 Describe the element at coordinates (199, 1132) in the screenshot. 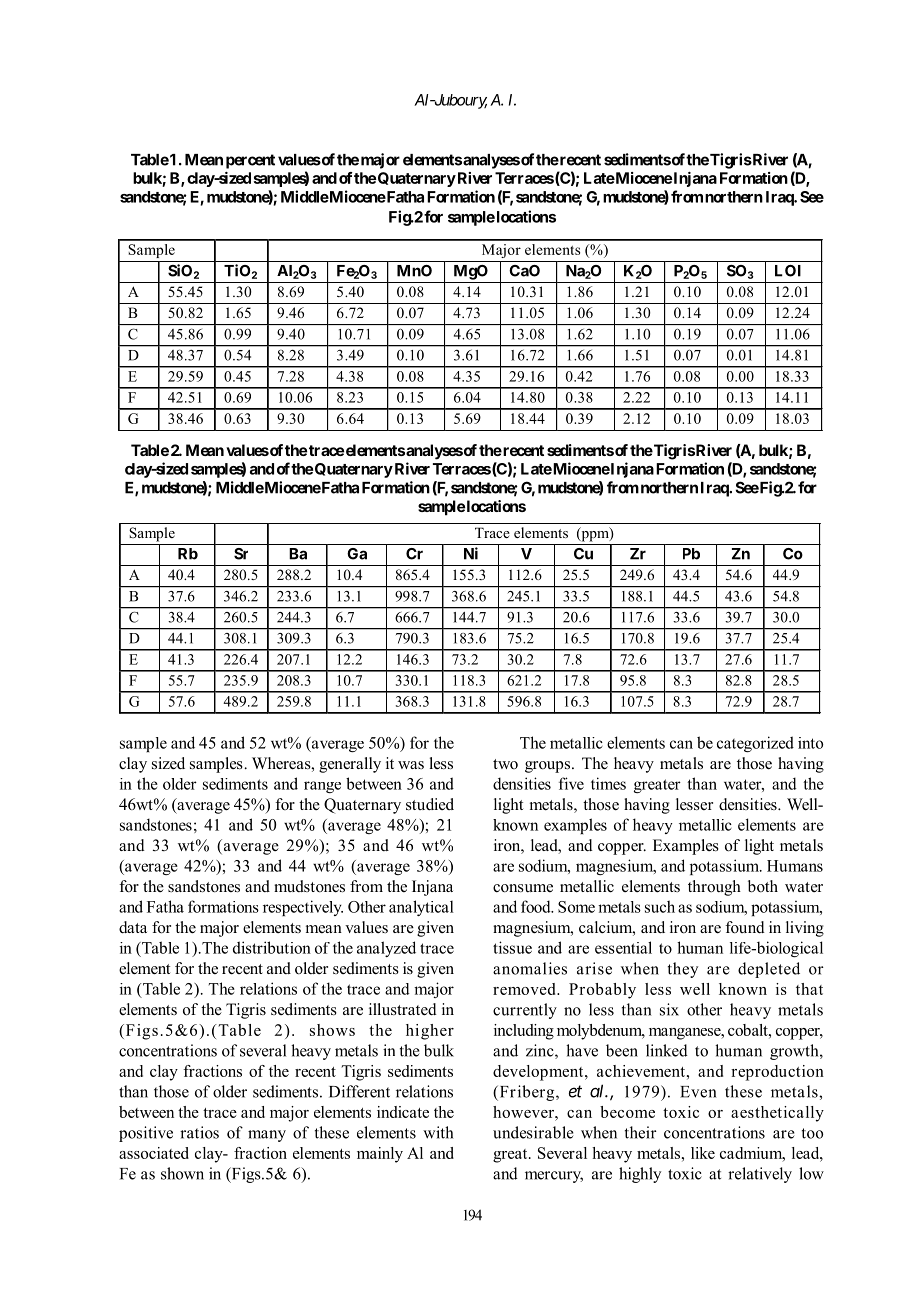

I see `ratios` at that location.
